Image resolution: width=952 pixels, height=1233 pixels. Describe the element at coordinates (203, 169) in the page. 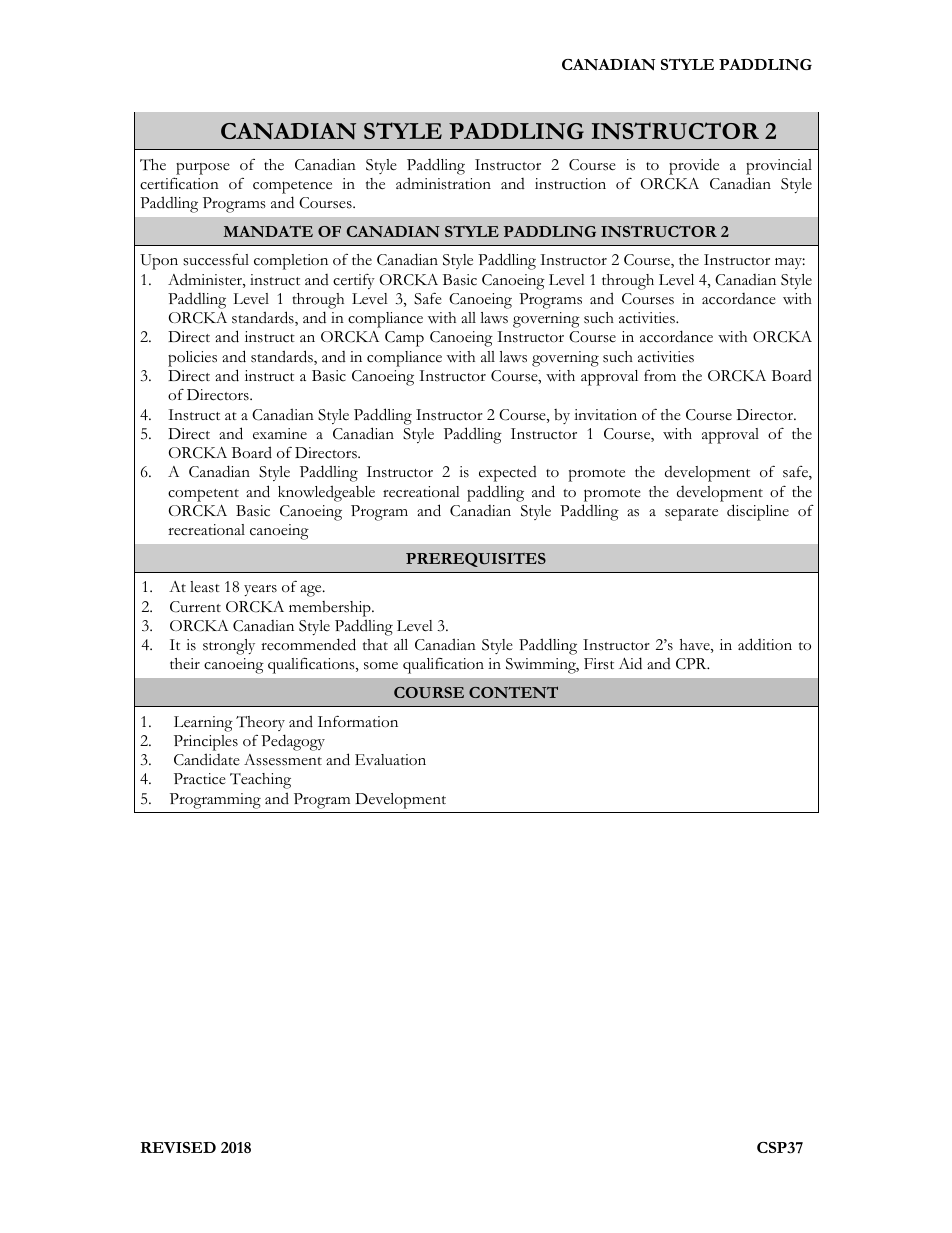

I see `purpose` at that location.
